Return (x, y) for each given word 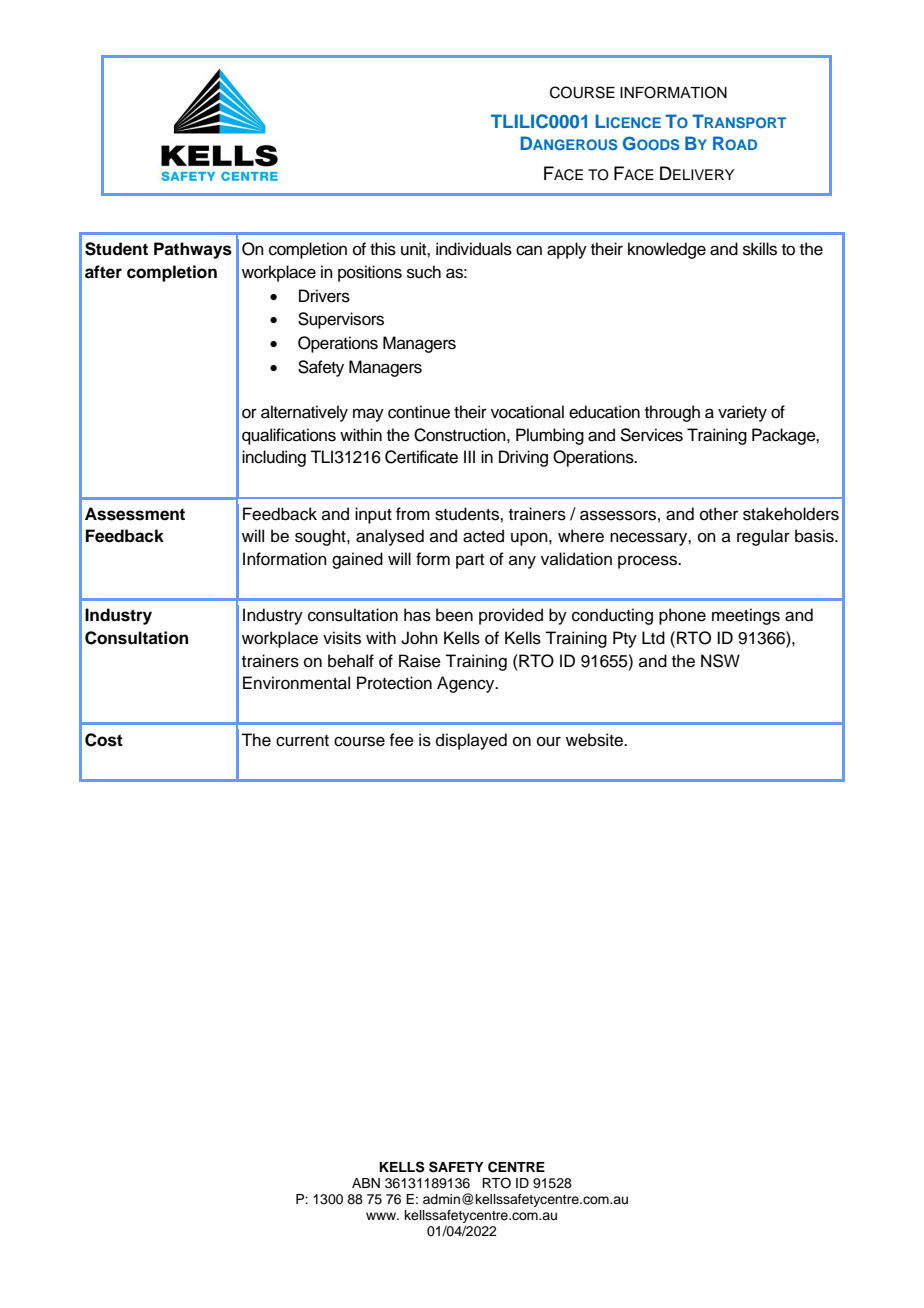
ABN (366, 1183)
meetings (746, 616)
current (302, 741)
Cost (104, 740)
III (469, 456)
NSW (720, 661)
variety (742, 413)
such (424, 272)
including (274, 458)
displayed (471, 741)
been (454, 615)
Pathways (193, 250)
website (595, 740)
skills (760, 249)
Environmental (296, 683)
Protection (394, 683)
